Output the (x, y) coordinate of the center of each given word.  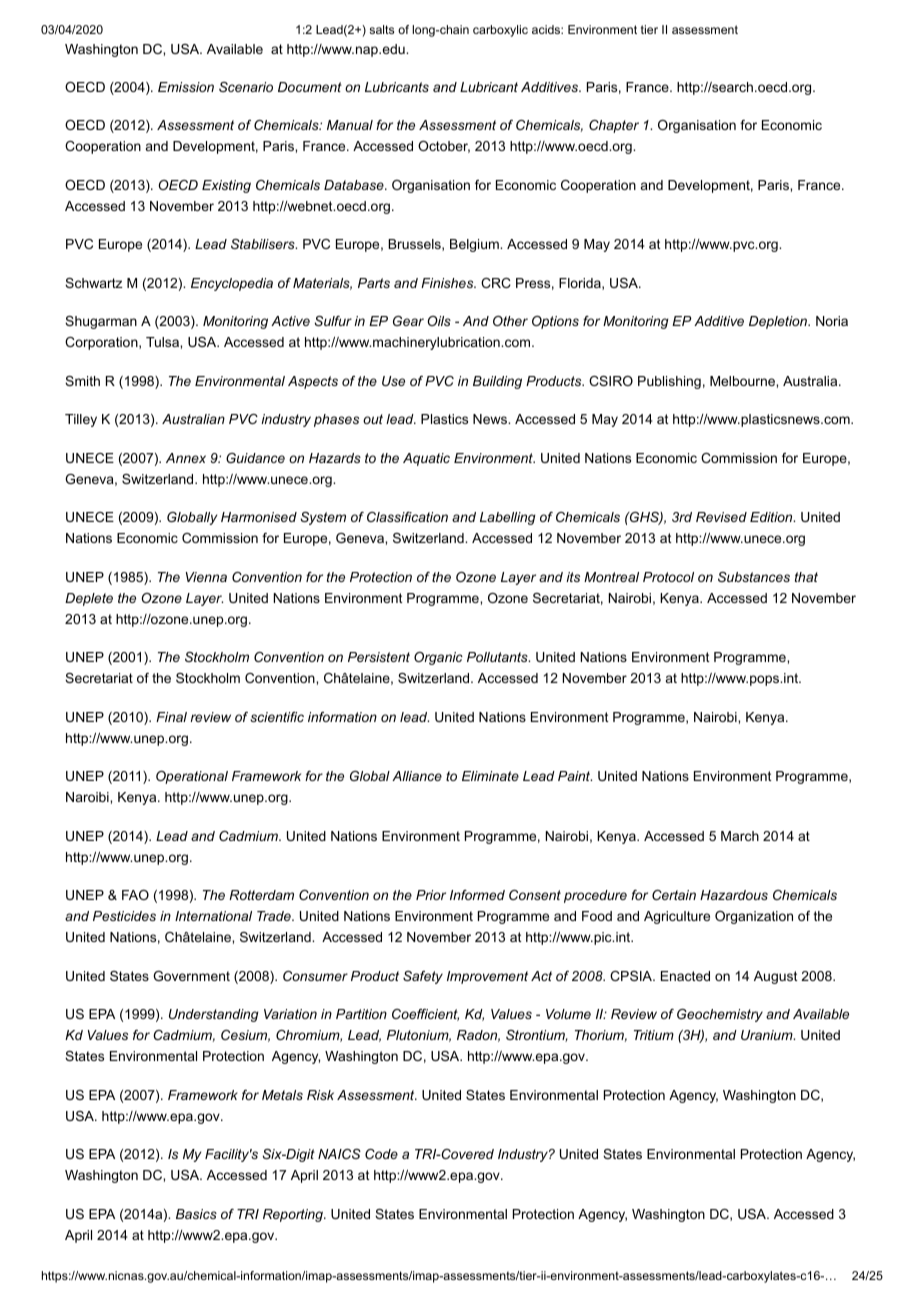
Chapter (614, 126)
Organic (438, 658)
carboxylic (500, 31)
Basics (196, 1214)
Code (381, 1154)
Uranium (768, 1035)
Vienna (206, 577)
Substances (754, 577)
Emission (186, 87)
